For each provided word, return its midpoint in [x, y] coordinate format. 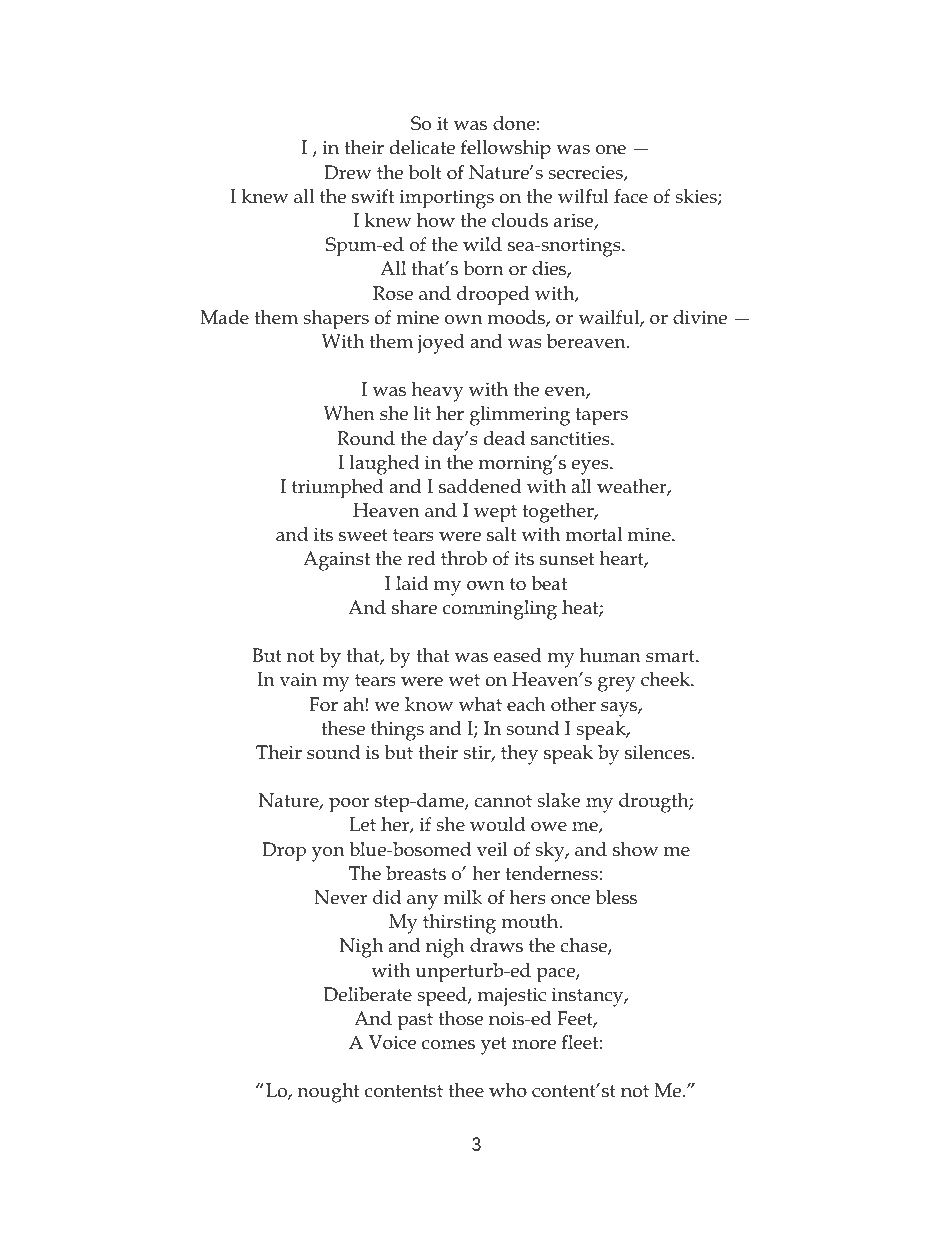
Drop [284, 852]
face [631, 196]
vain [298, 679]
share [414, 607]
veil [492, 849]
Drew [348, 172]
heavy [438, 392]
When [349, 413]
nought [329, 1093]
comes [448, 1045]
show [635, 849]
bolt [425, 172]
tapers [602, 417]
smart [671, 656]
